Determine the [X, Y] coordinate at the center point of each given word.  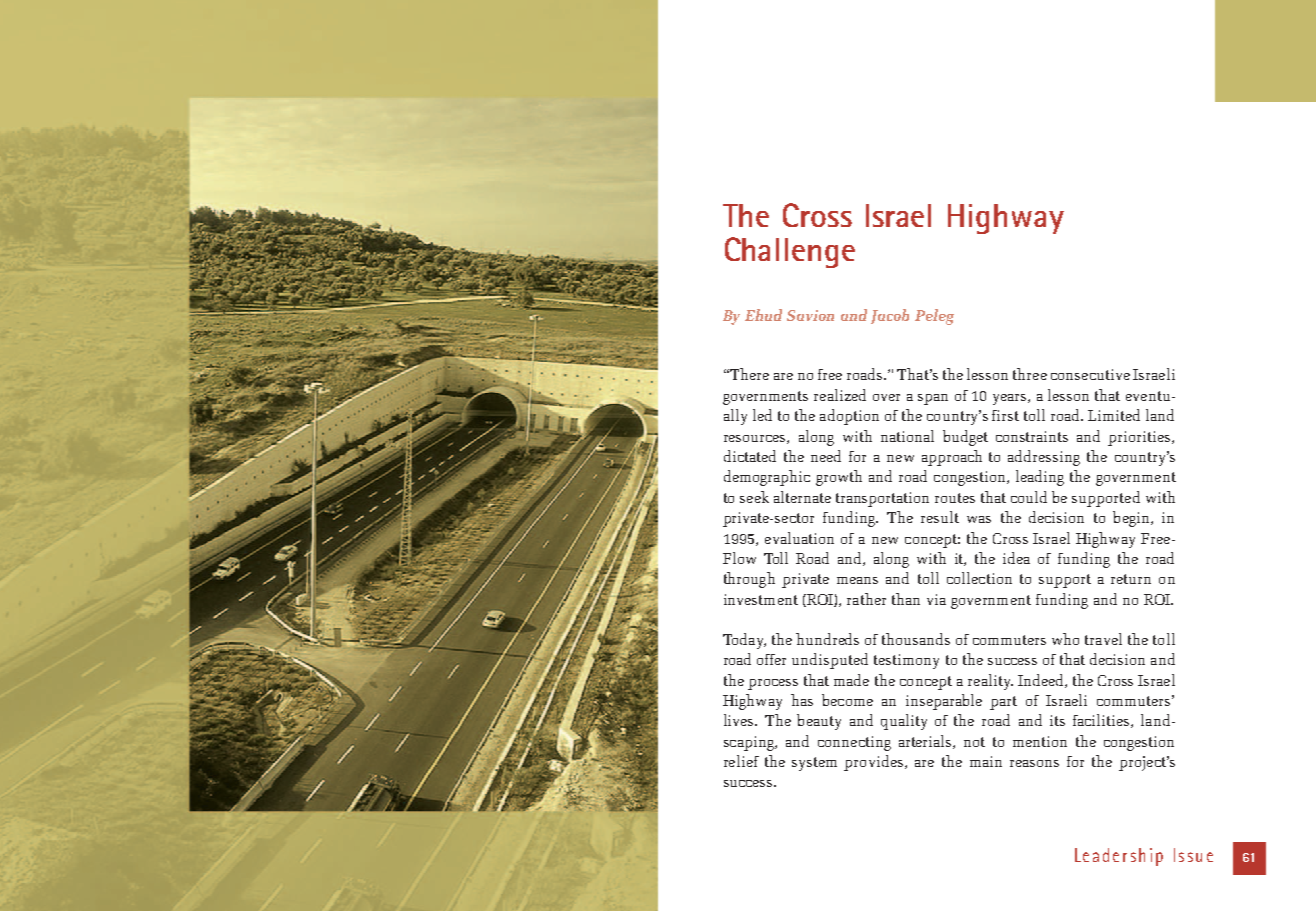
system [814, 764]
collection [979, 578]
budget [965, 438]
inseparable [944, 702]
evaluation [799, 538]
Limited [1114, 415]
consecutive [1090, 374]
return [1131, 579]
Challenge [790, 252]
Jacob [890, 316]
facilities [1102, 721]
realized [840, 395]
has [802, 700]
